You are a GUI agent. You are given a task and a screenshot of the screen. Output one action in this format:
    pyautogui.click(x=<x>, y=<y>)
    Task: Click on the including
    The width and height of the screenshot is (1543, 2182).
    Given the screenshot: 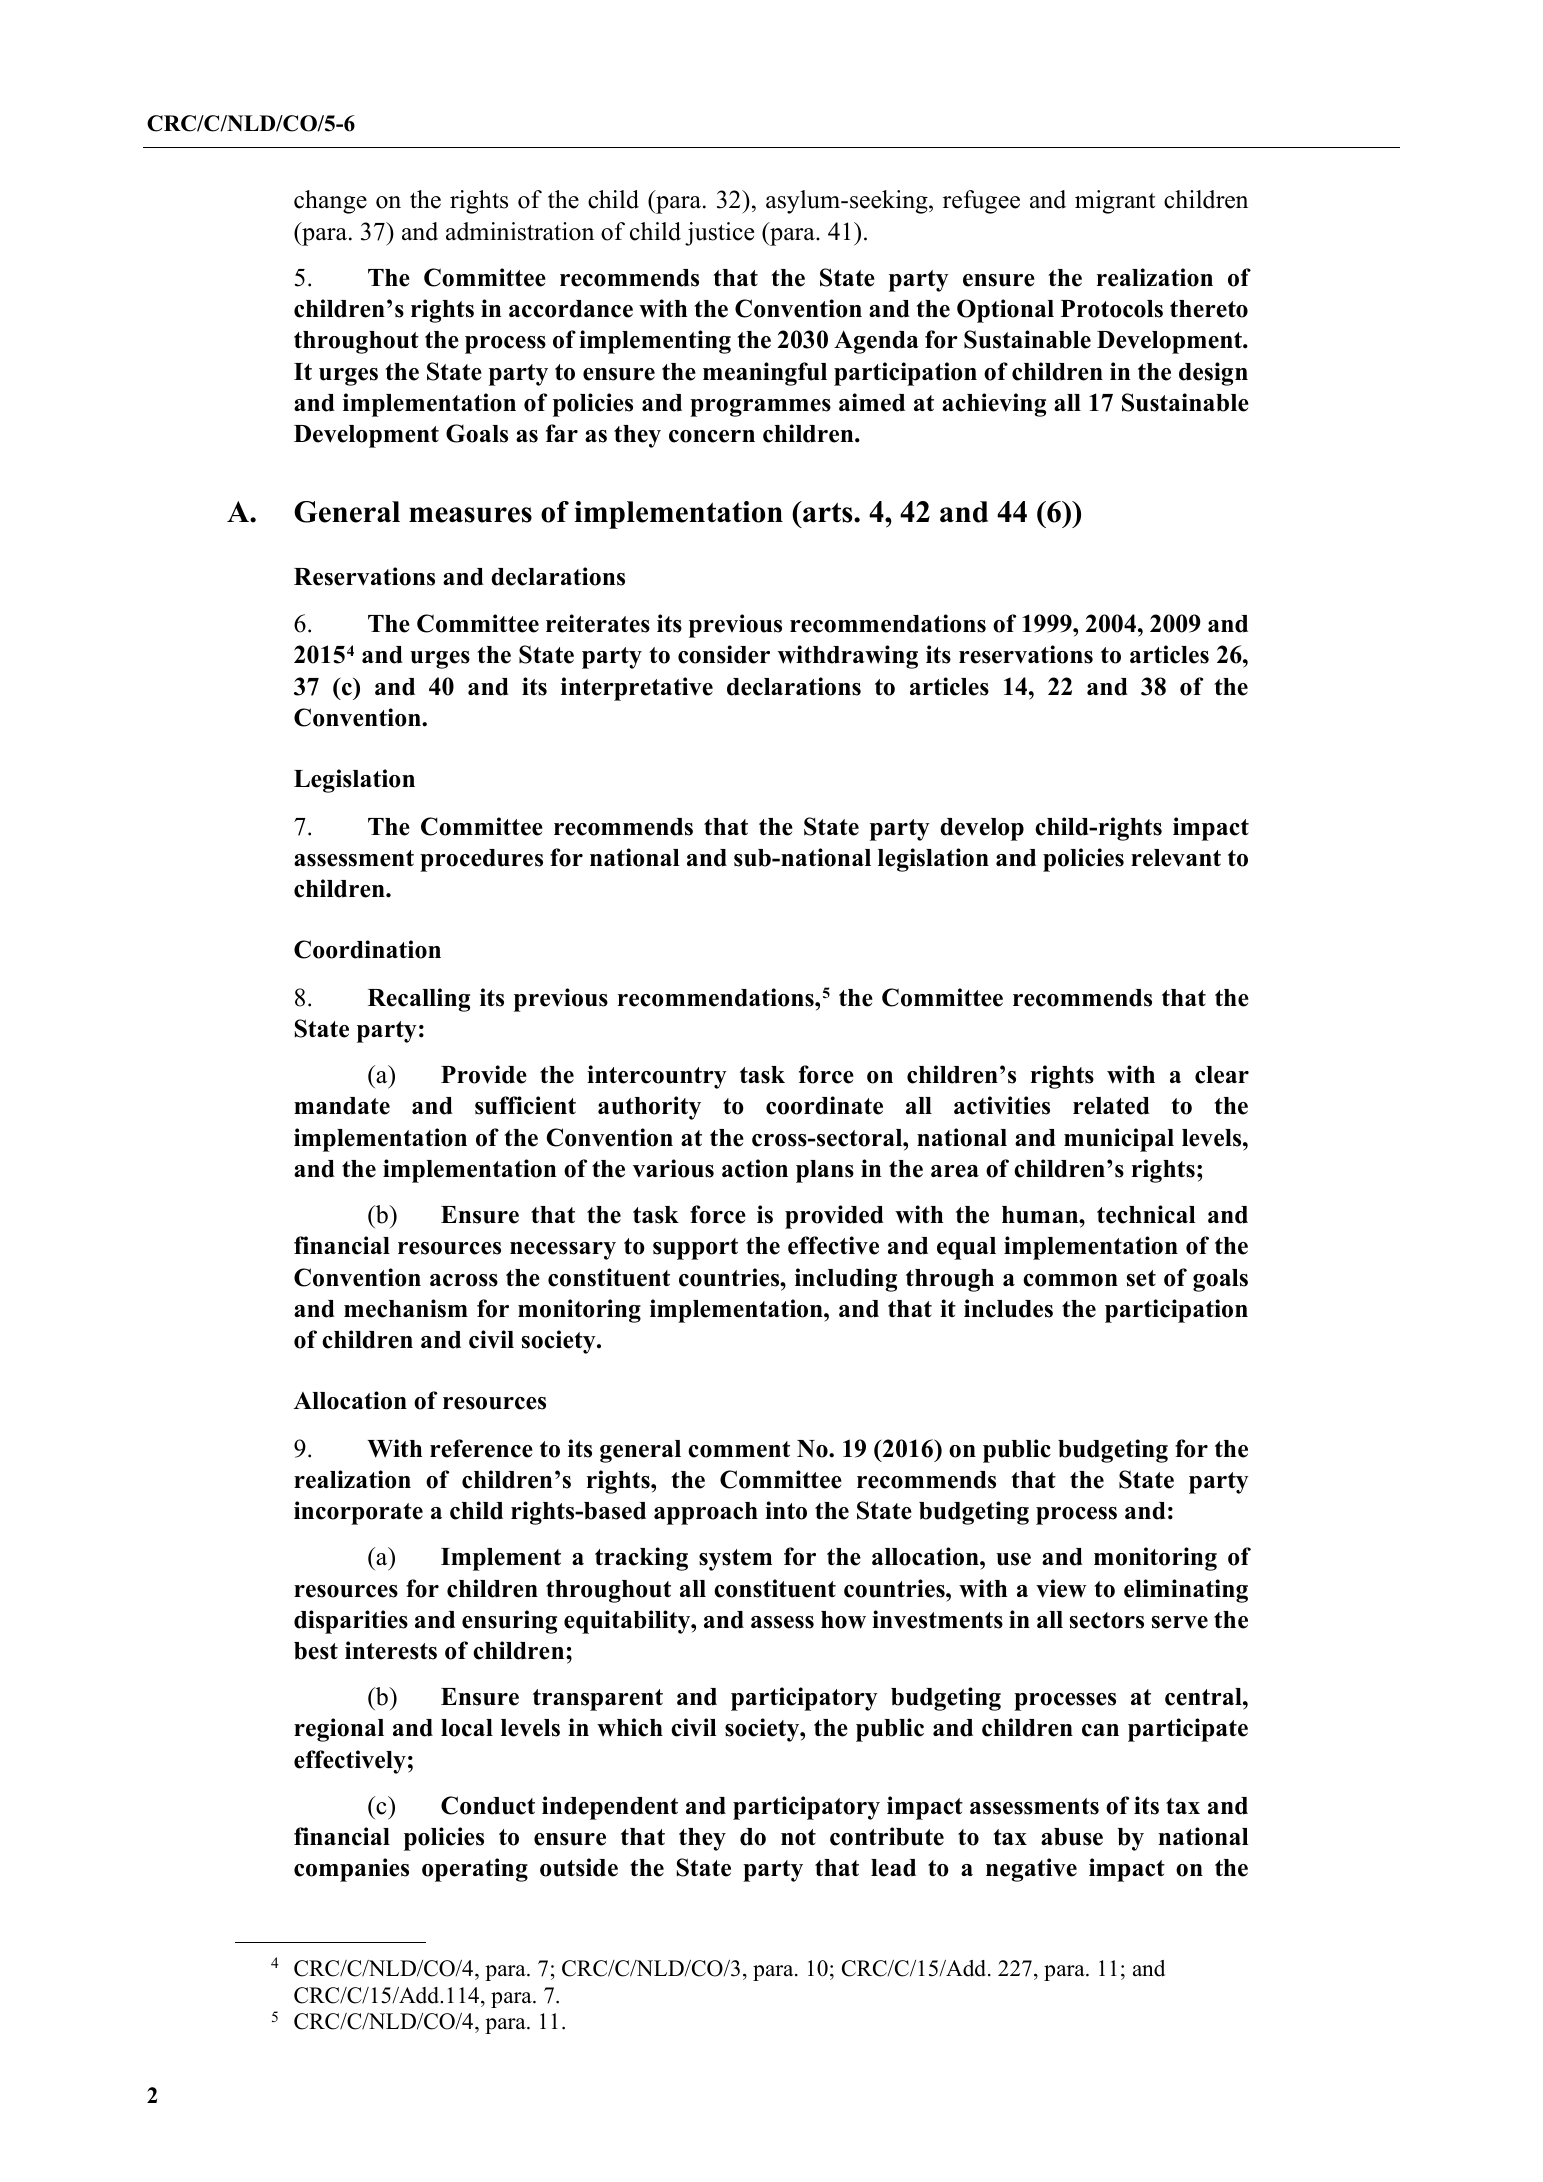 What is the action you would take?
    pyautogui.click(x=846, y=1280)
